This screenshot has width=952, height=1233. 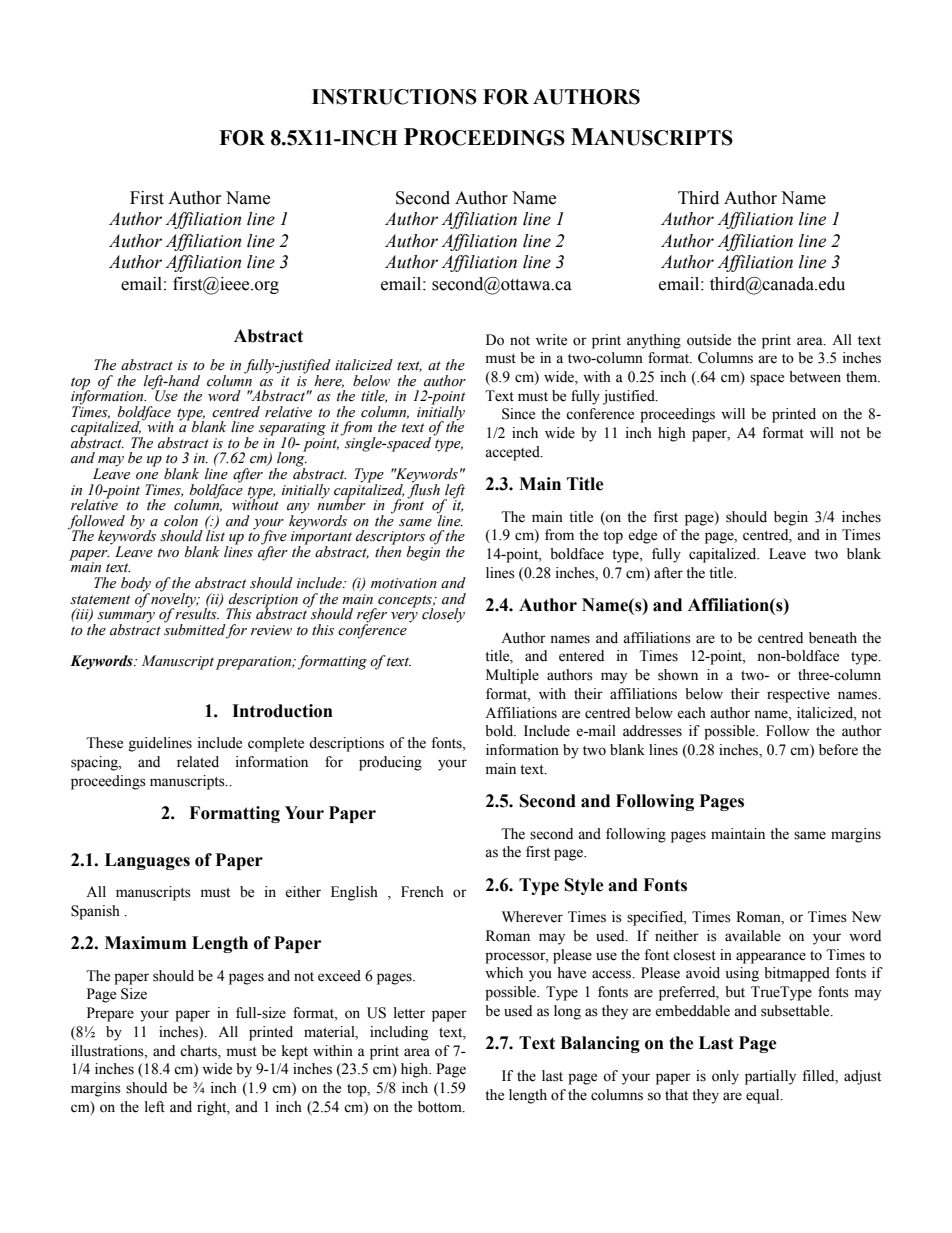 I want to click on write, so click(x=551, y=340).
